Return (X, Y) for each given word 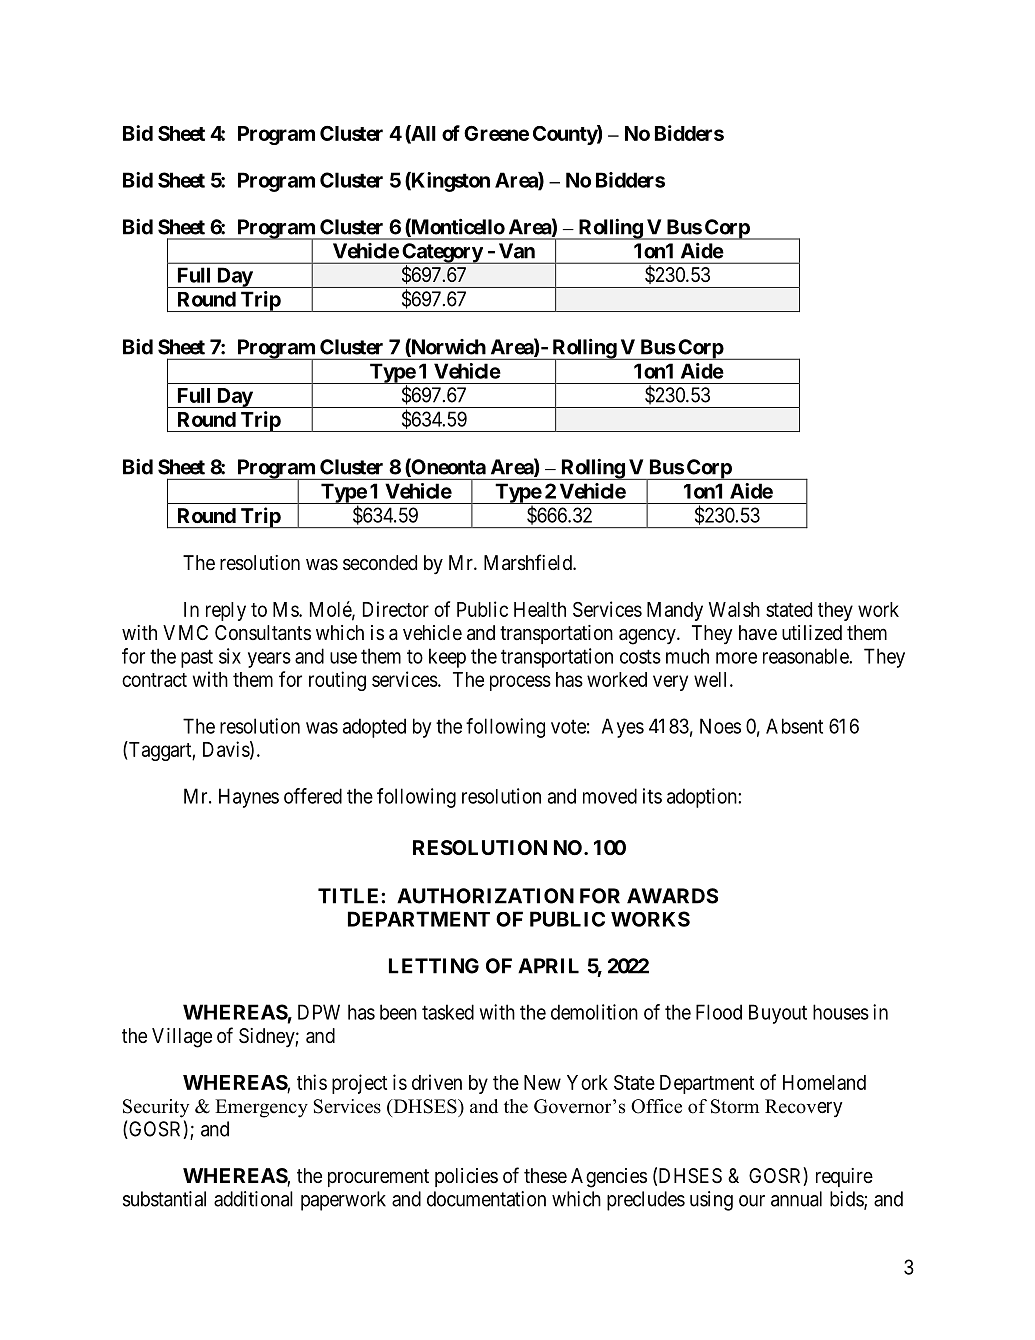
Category (442, 253)
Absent (794, 726)
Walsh (734, 609)
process (520, 683)
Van (517, 251)
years (269, 660)
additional (253, 1199)
